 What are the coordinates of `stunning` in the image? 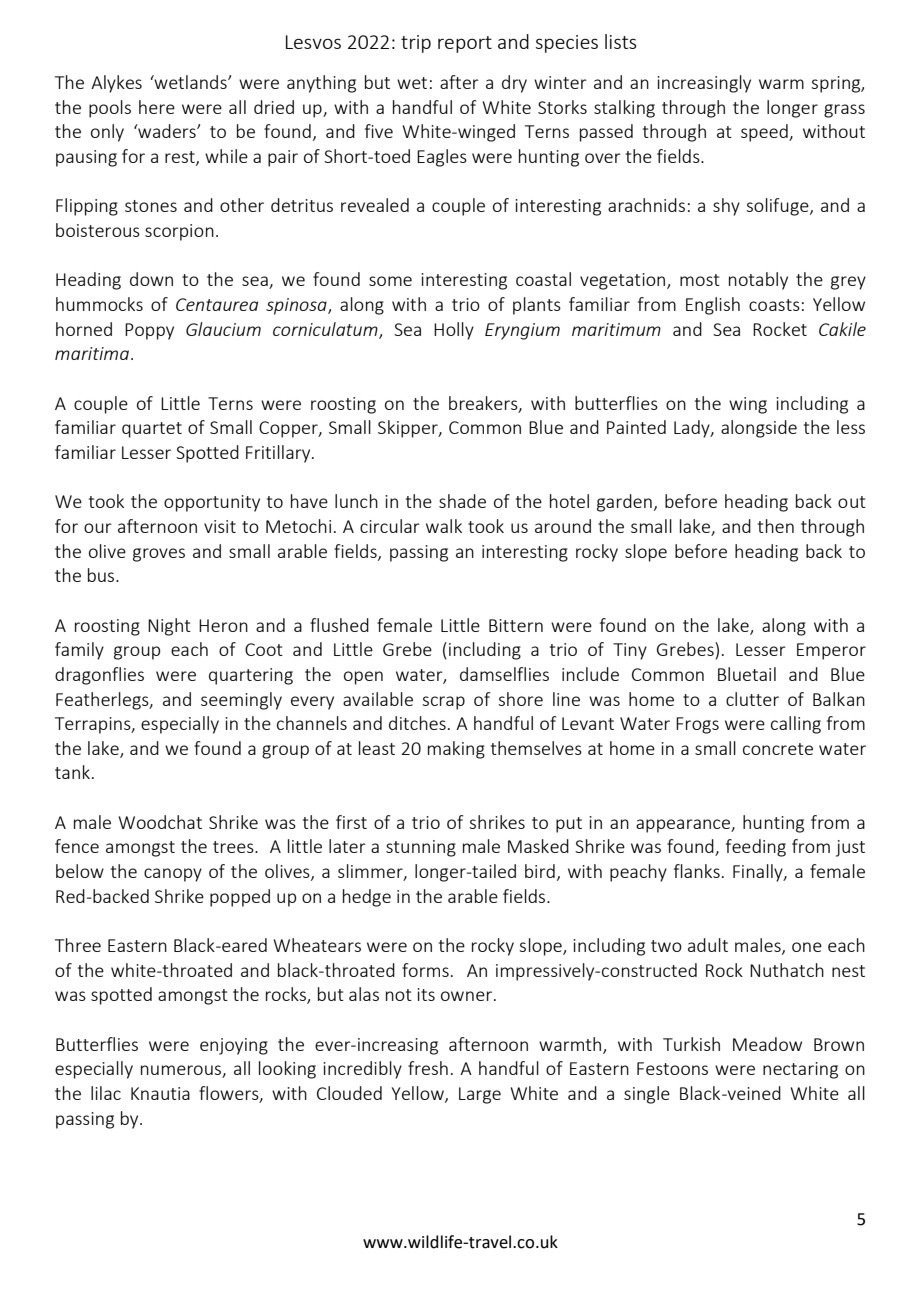 It's located at (421, 848).
